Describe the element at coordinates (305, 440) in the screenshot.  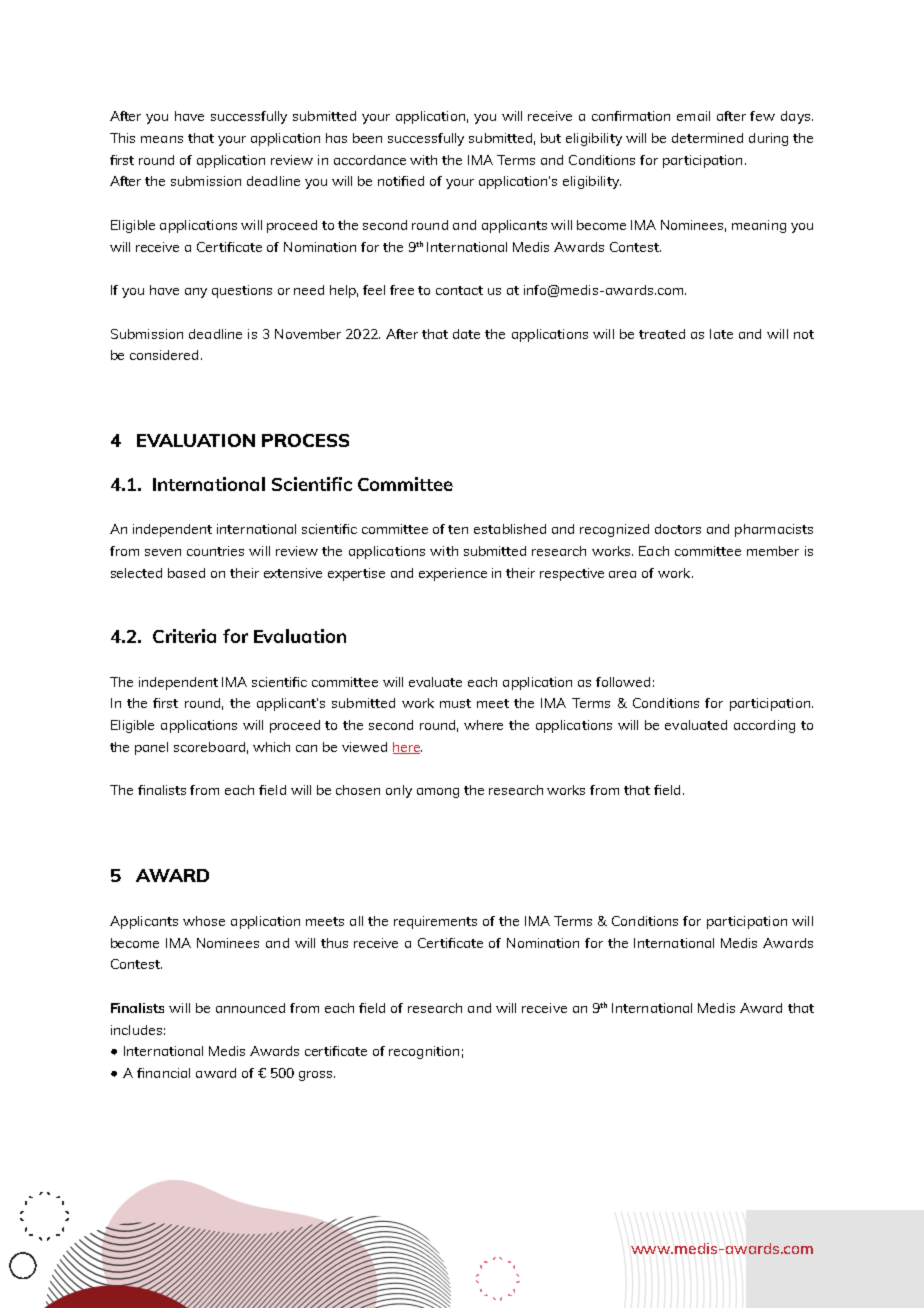
I see `PROCESS` at that location.
